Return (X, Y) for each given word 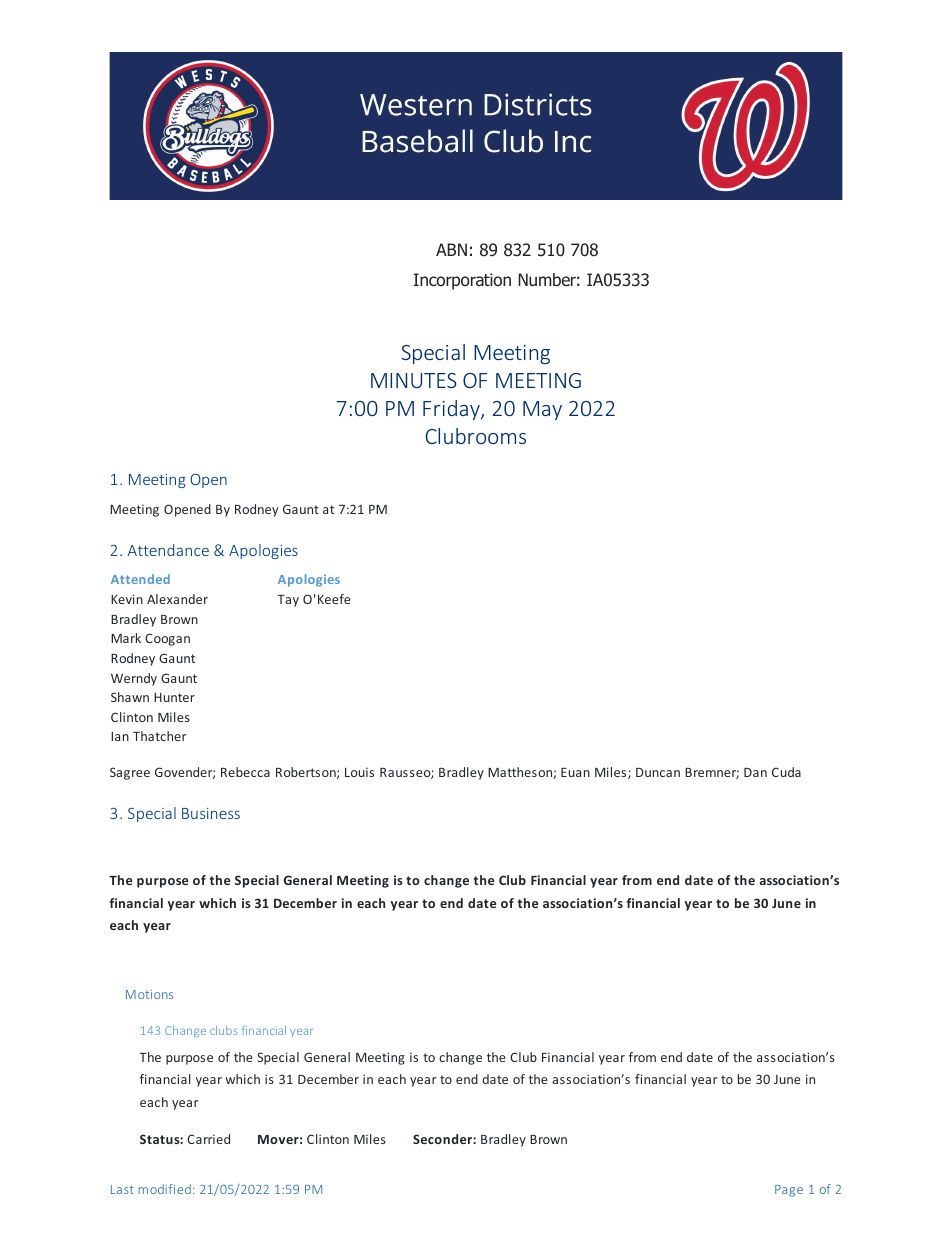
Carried (208, 1139)
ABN (451, 249)
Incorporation (462, 281)
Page (789, 1191)
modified (165, 1189)
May (542, 410)
